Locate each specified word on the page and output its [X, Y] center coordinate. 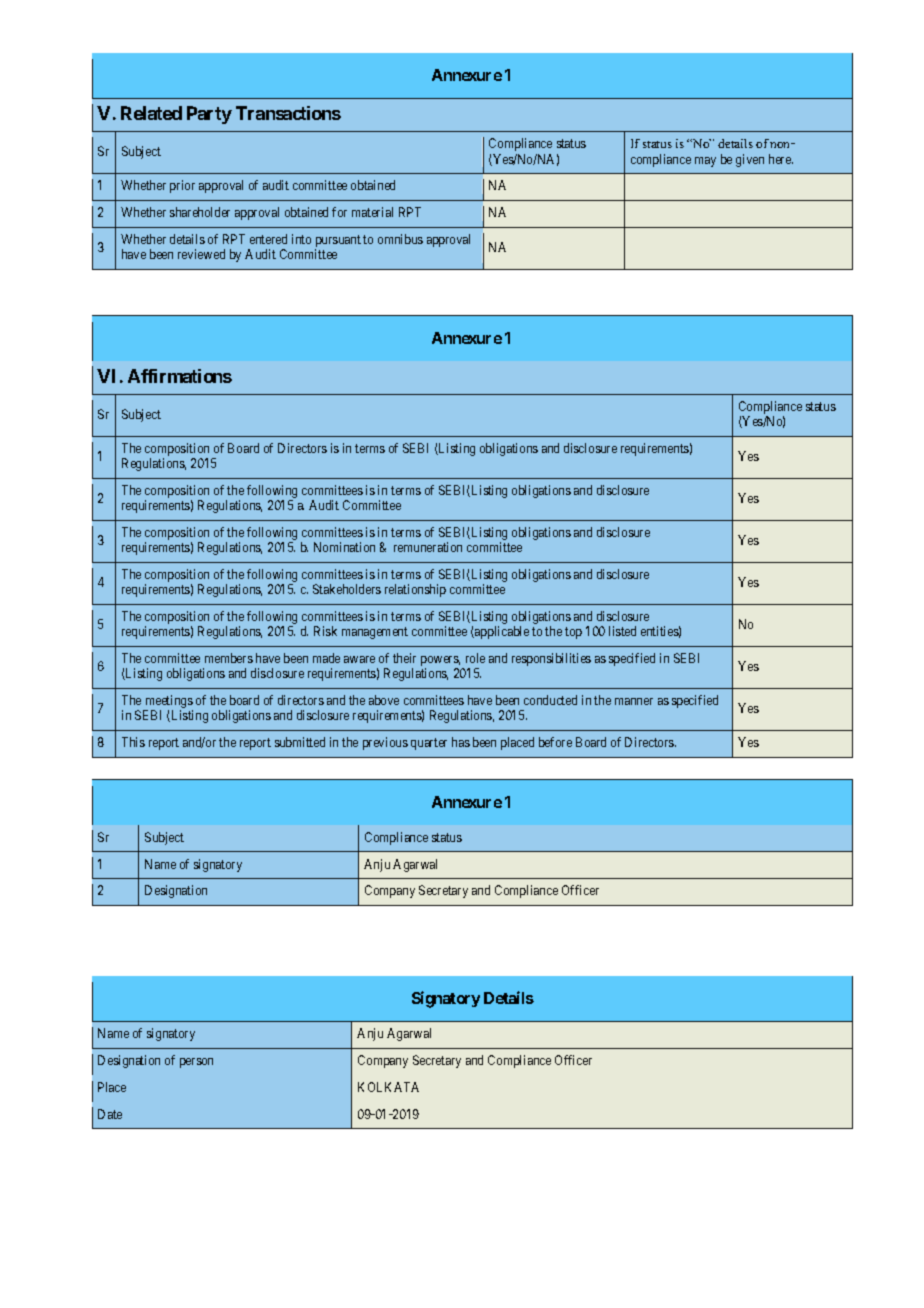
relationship [415, 590]
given [750, 160]
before [555, 742]
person [196, 1063]
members [229, 658]
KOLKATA [388, 1087]
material [372, 212]
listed [622, 631]
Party [209, 115]
